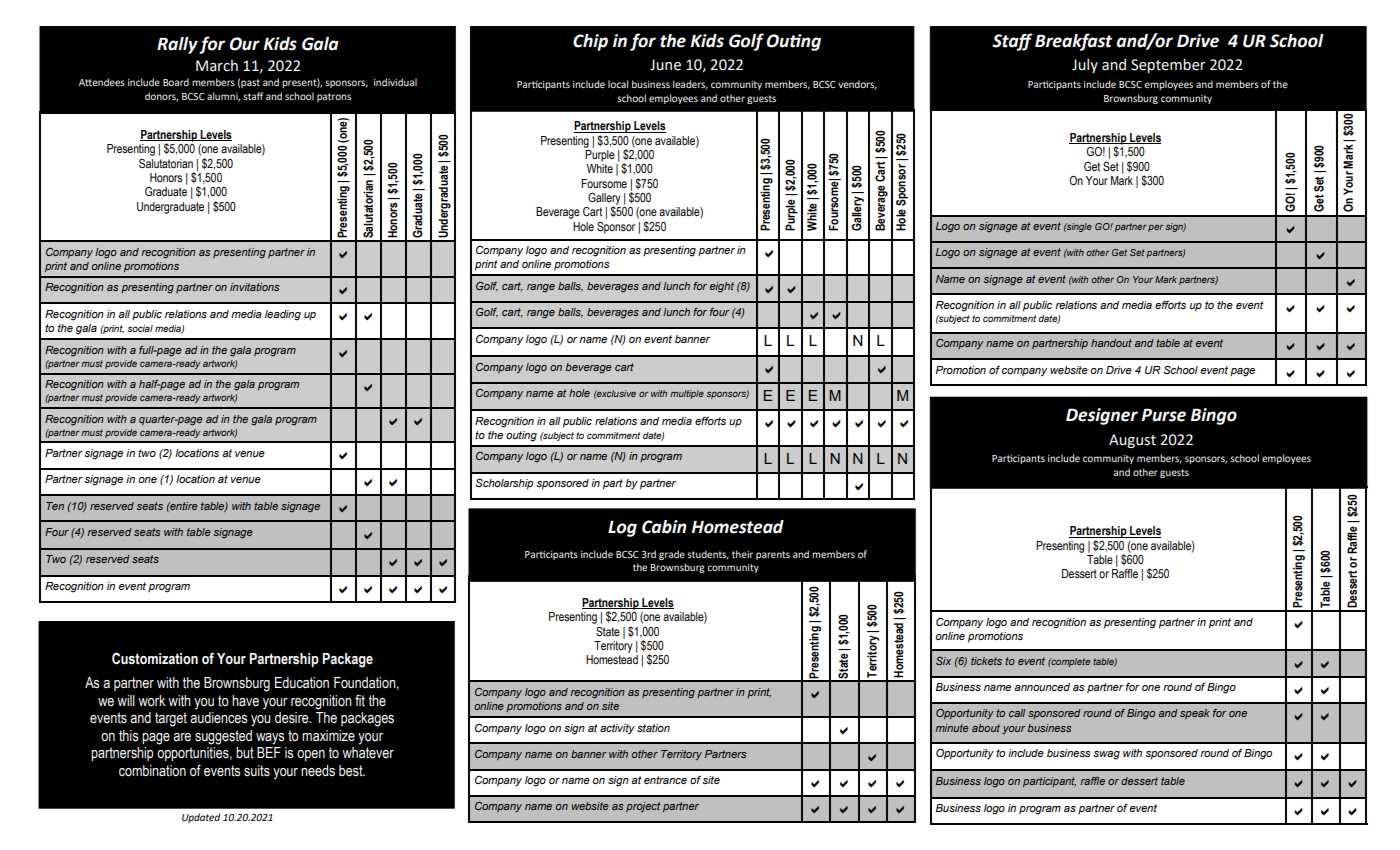 This image has width=1400, height=850. Describe the element at coordinates (504, 484) in the image. I see `Scholarship` at that location.
